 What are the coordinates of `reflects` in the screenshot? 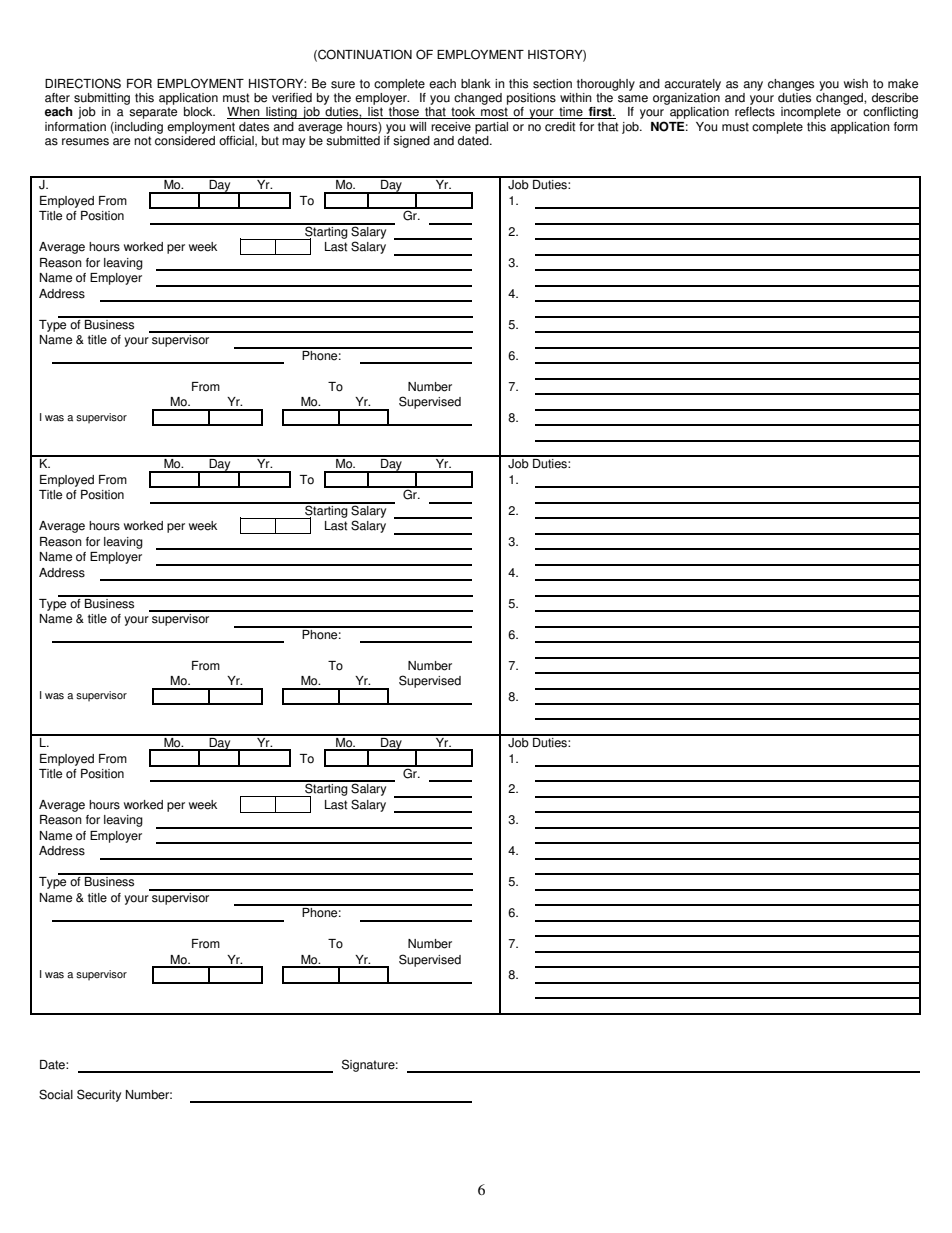 It's located at (755, 112).
